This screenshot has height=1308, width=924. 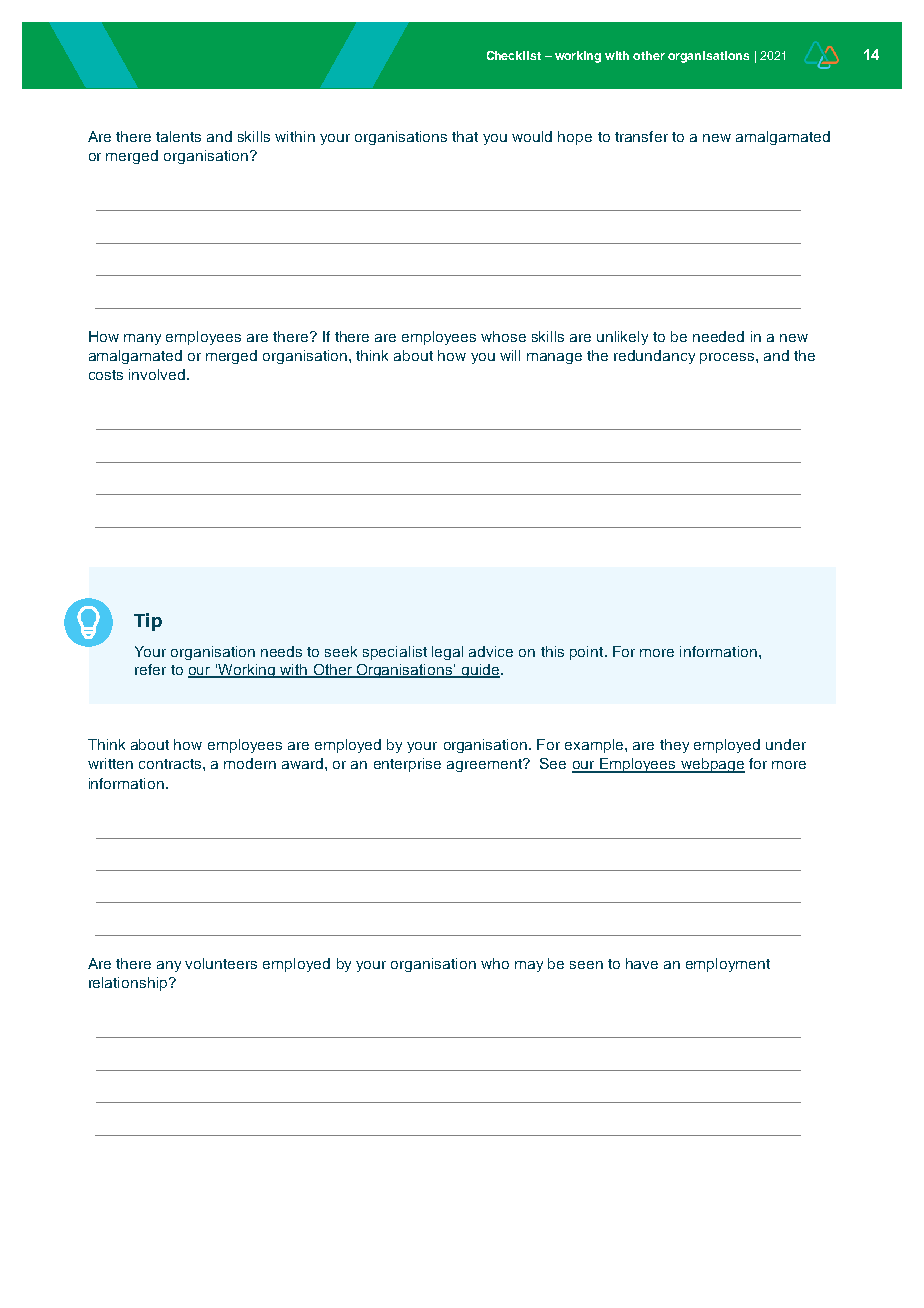 What do you see at coordinates (718, 336) in the screenshot?
I see `needed` at bounding box center [718, 336].
